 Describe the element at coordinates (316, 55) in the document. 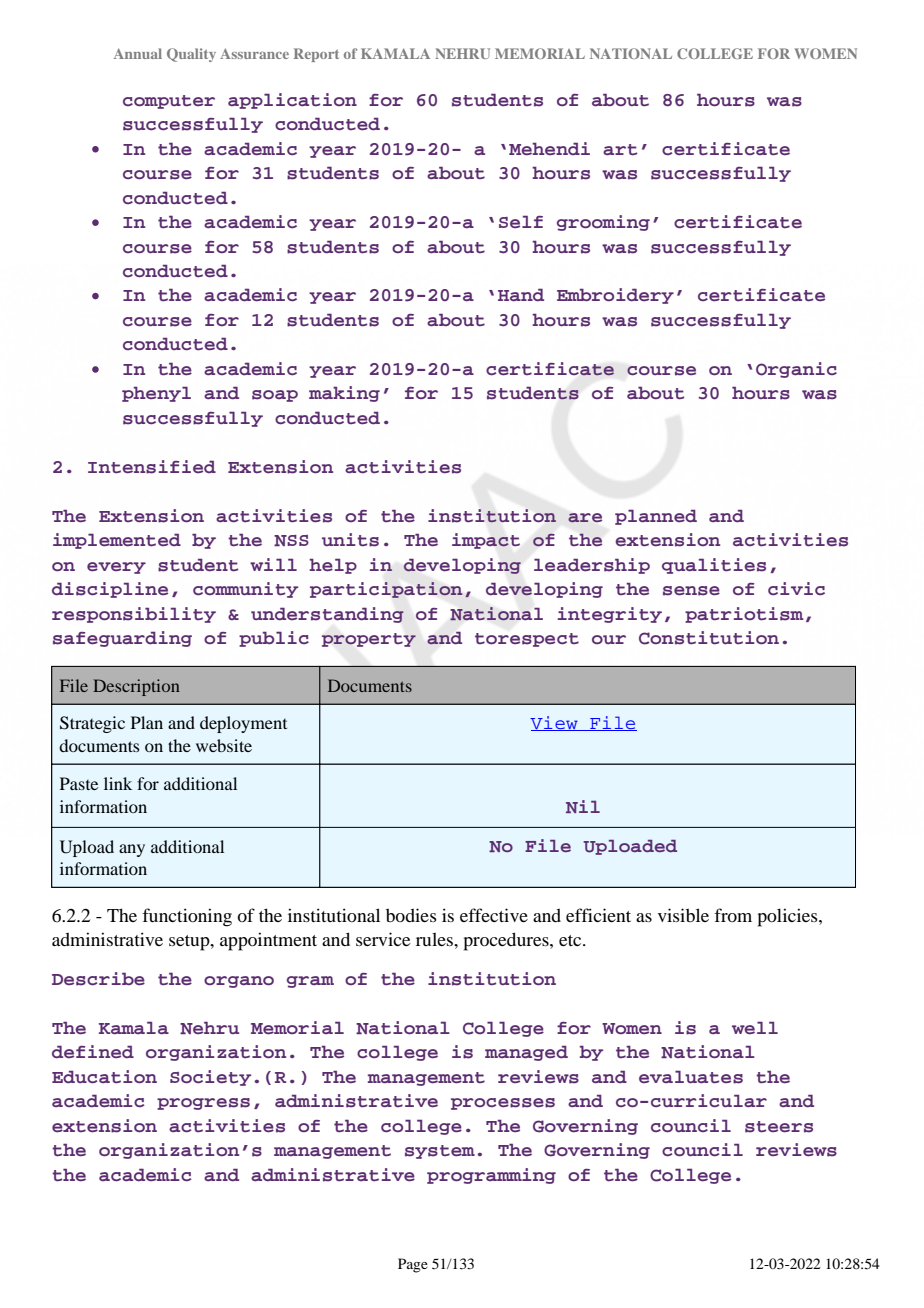

I see `Report` at that location.
